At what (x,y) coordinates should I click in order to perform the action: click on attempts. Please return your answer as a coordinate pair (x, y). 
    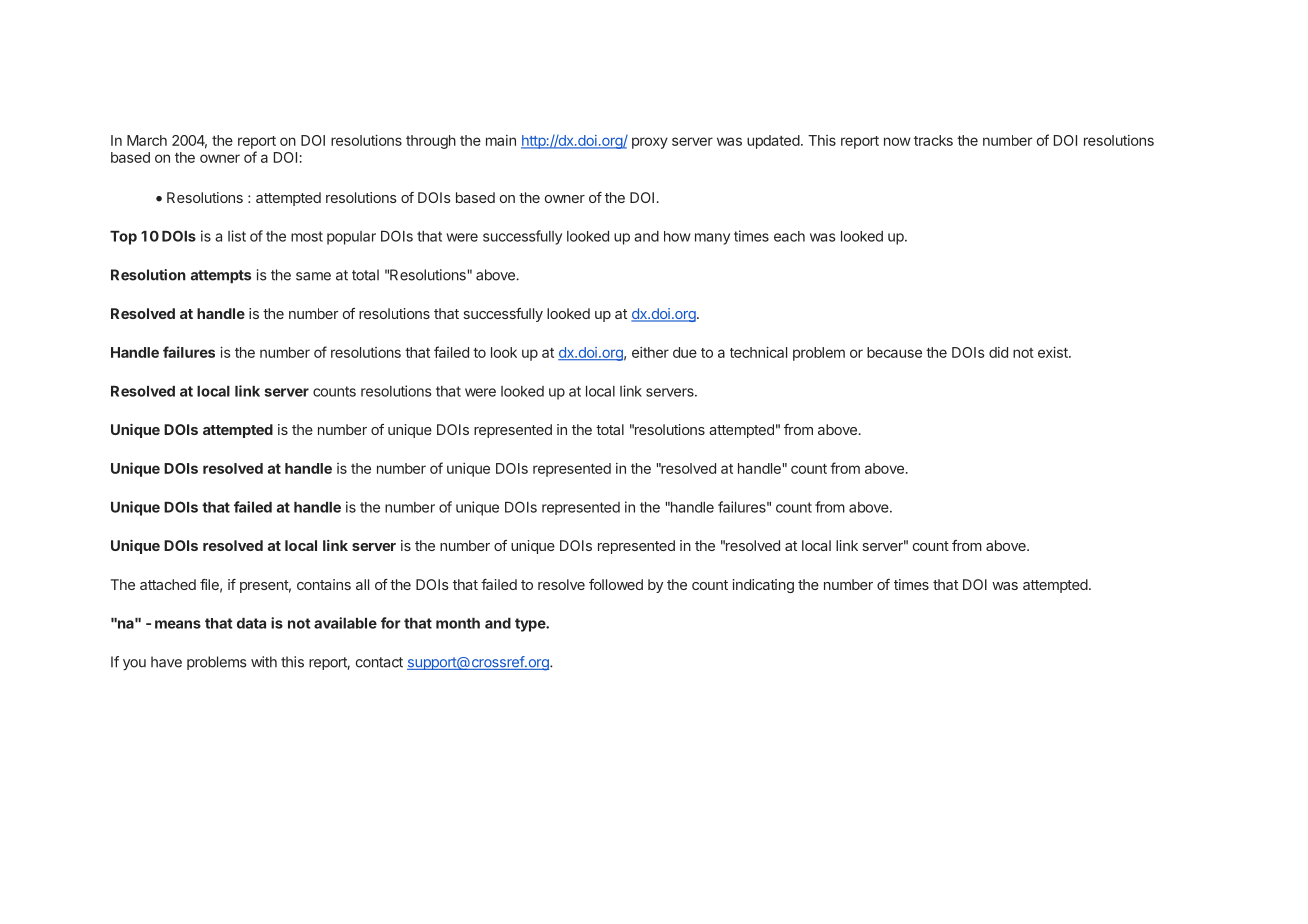
    Looking at the image, I should click on (221, 277).
